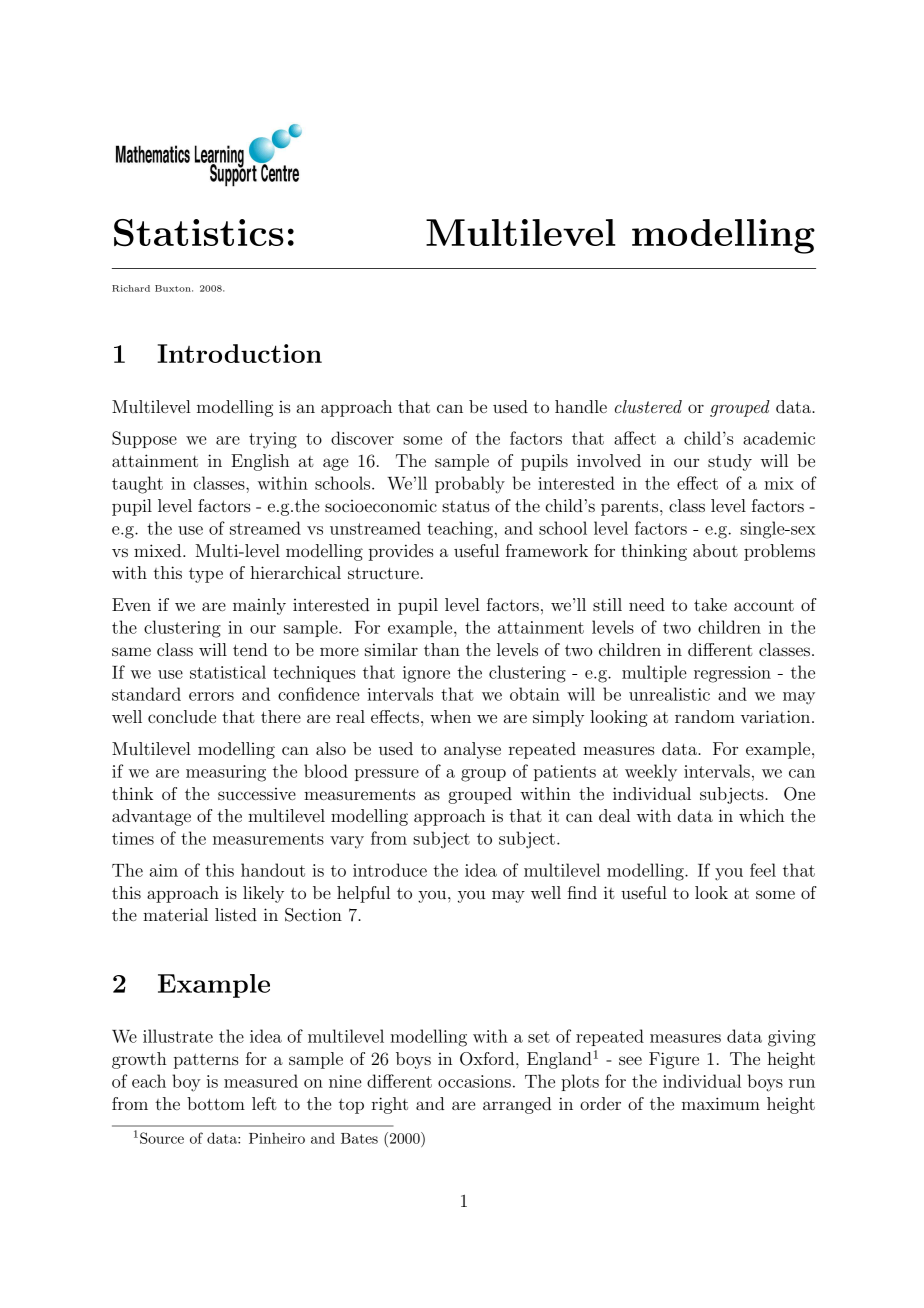 This screenshot has width=924, height=1308. I want to click on type, so click(206, 575).
